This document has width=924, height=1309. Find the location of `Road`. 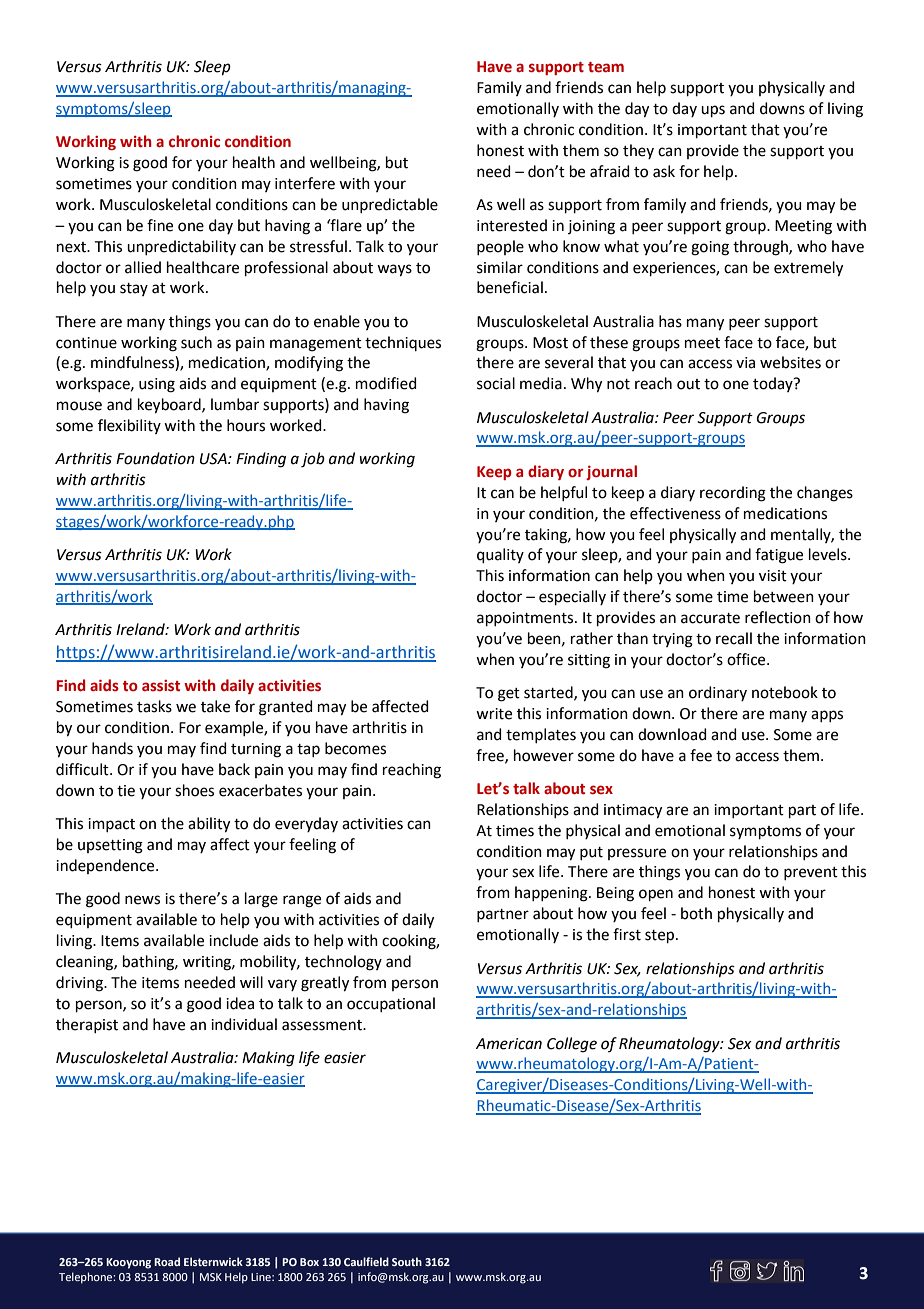

Road is located at coordinates (167, 1261).
